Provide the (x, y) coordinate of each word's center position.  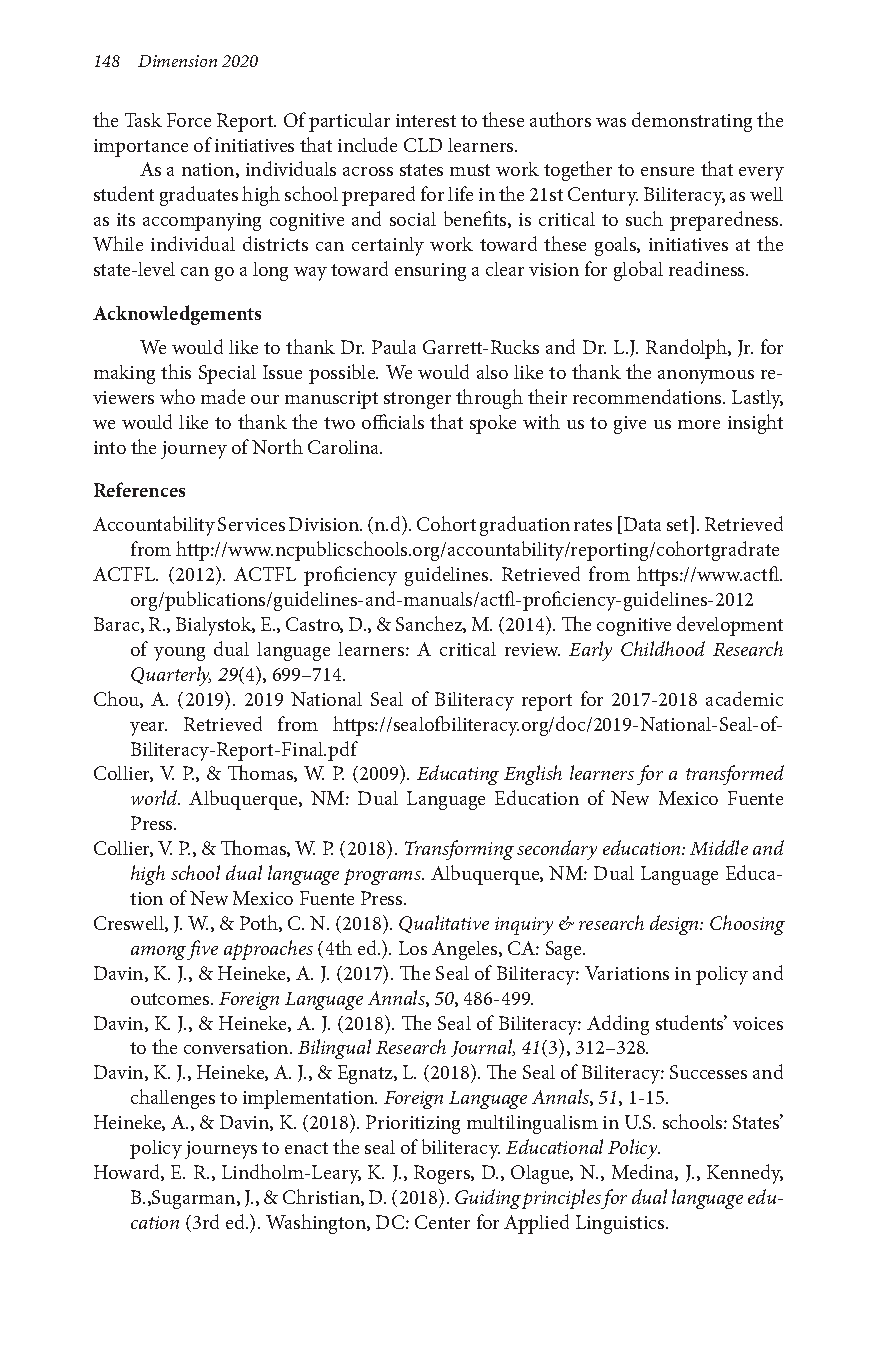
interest (426, 120)
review (532, 649)
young (179, 654)
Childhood (663, 648)
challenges (173, 1099)
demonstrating (692, 122)
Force (189, 120)
